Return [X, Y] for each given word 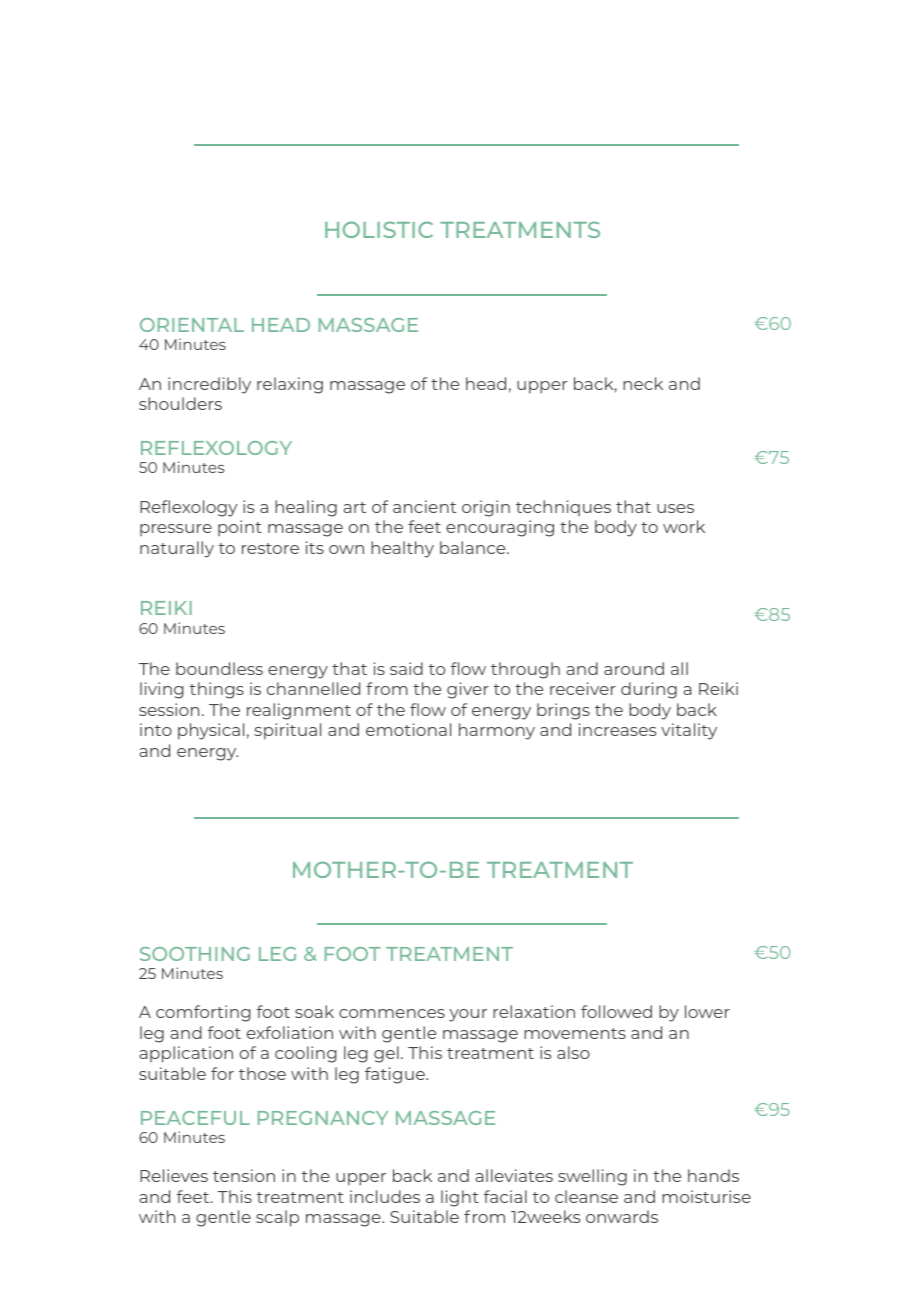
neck [643, 383]
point [240, 528]
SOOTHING [195, 954]
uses [675, 508]
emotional [408, 729]
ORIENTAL [192, 325]
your [468, 1015]
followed [616, 1011]
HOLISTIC [379, 229]
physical [211, 731]
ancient [424, 506]
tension [244, 1175]
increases [617, 729]
